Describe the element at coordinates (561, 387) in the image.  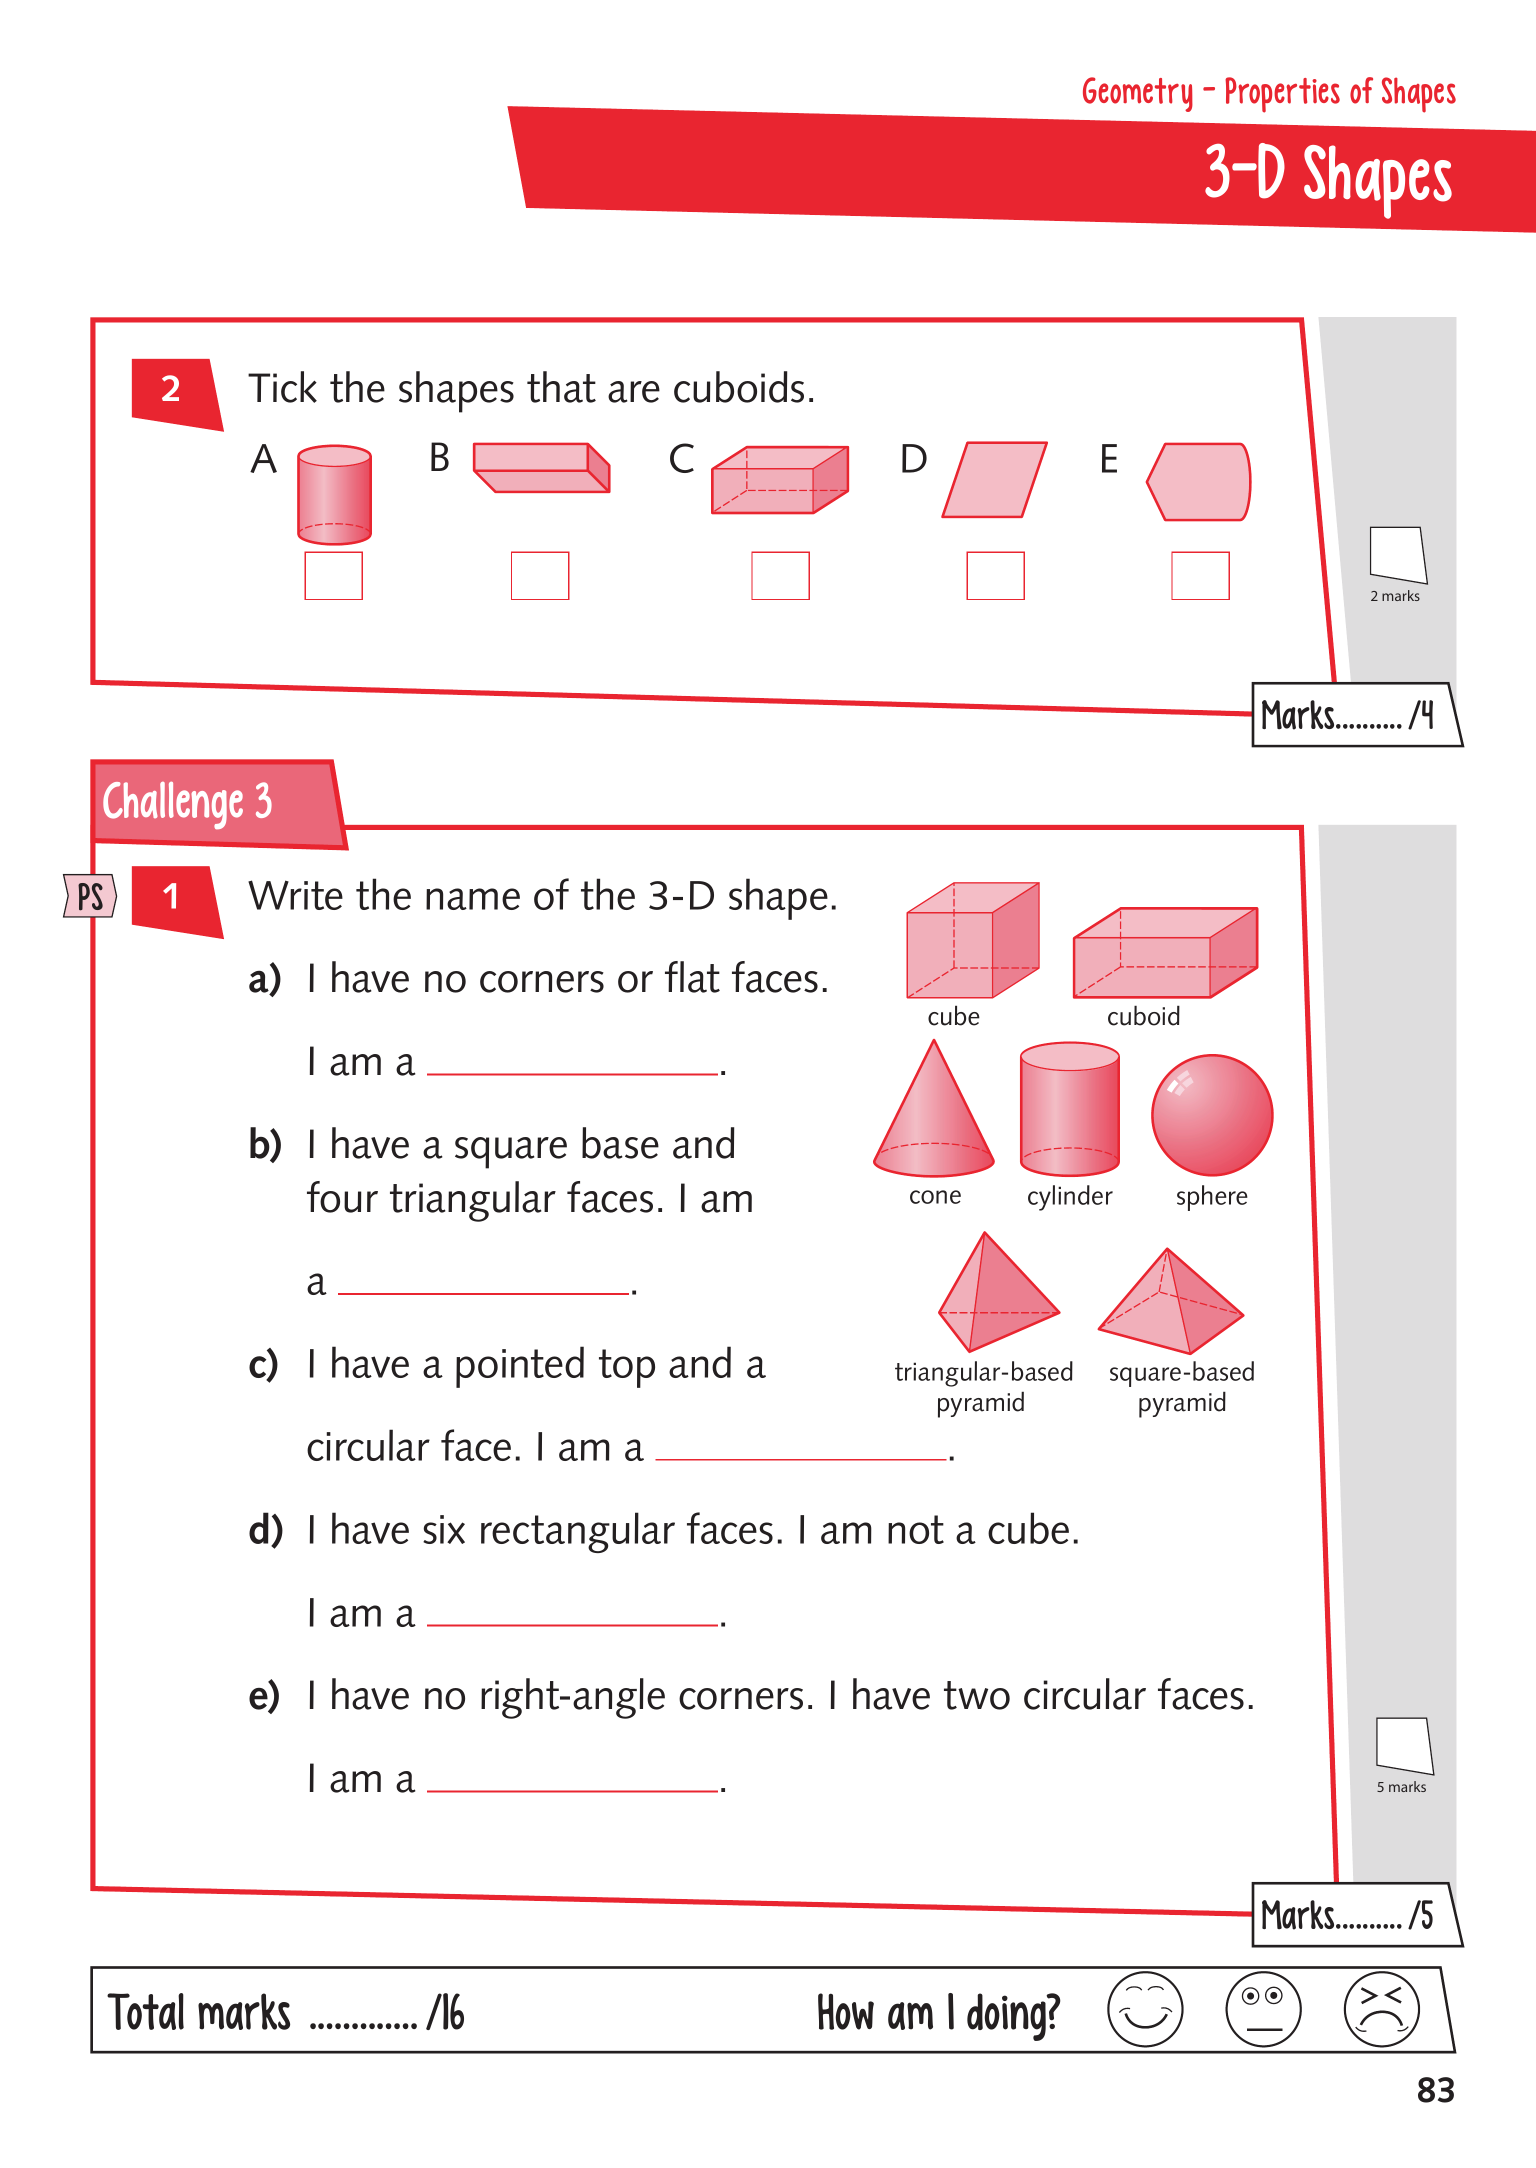
I see `that` at that location.
